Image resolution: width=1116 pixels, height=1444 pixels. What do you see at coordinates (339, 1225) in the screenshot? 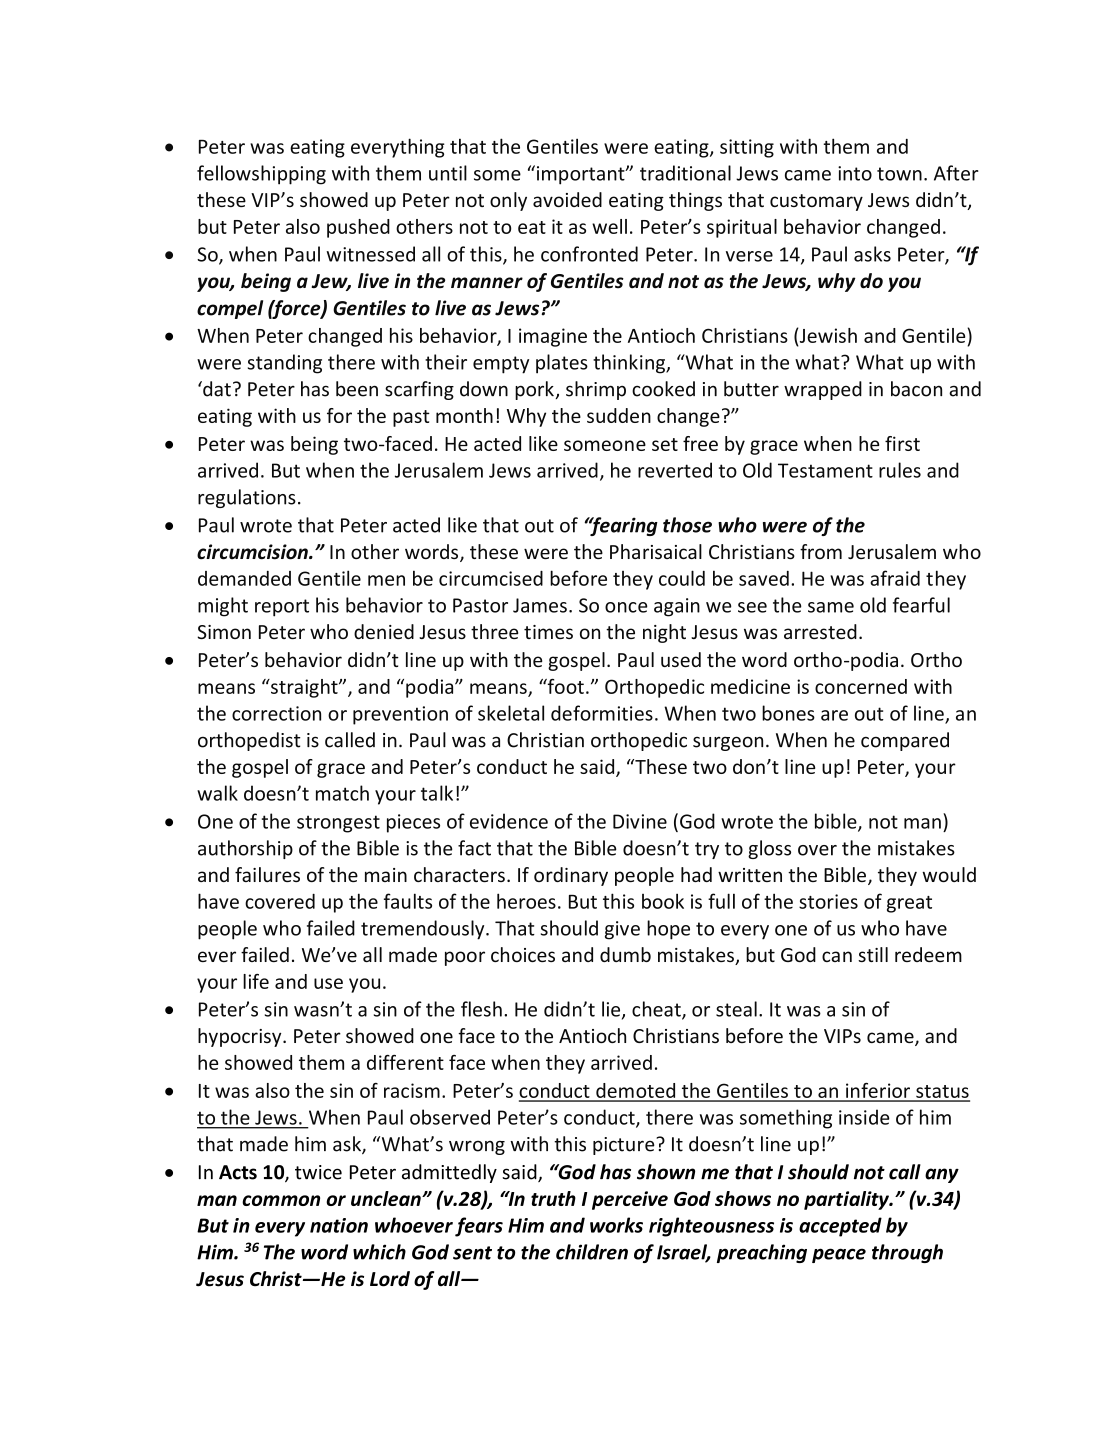
I see `nation` at bounding box center [339, 1225].
